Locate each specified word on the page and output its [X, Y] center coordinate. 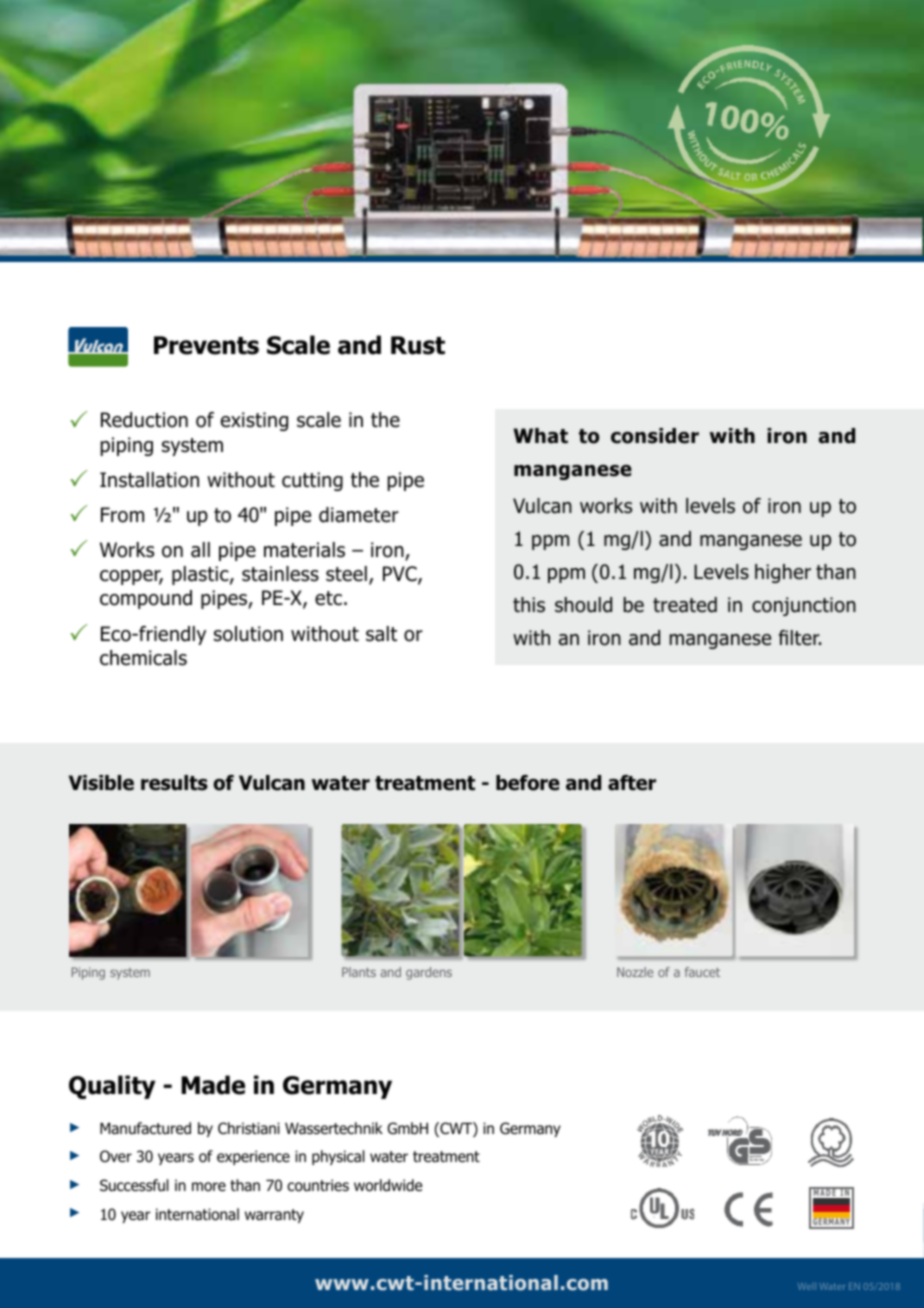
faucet [702, 972]
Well [807, 1286]
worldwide [388, 1185]
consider [655, 436]
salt [381, 634]
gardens [429, 973]
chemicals [143, 658]
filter [800, 638]
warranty [274, 1216]
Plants [359, 972]
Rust [418, 345]
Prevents [206, 345]
